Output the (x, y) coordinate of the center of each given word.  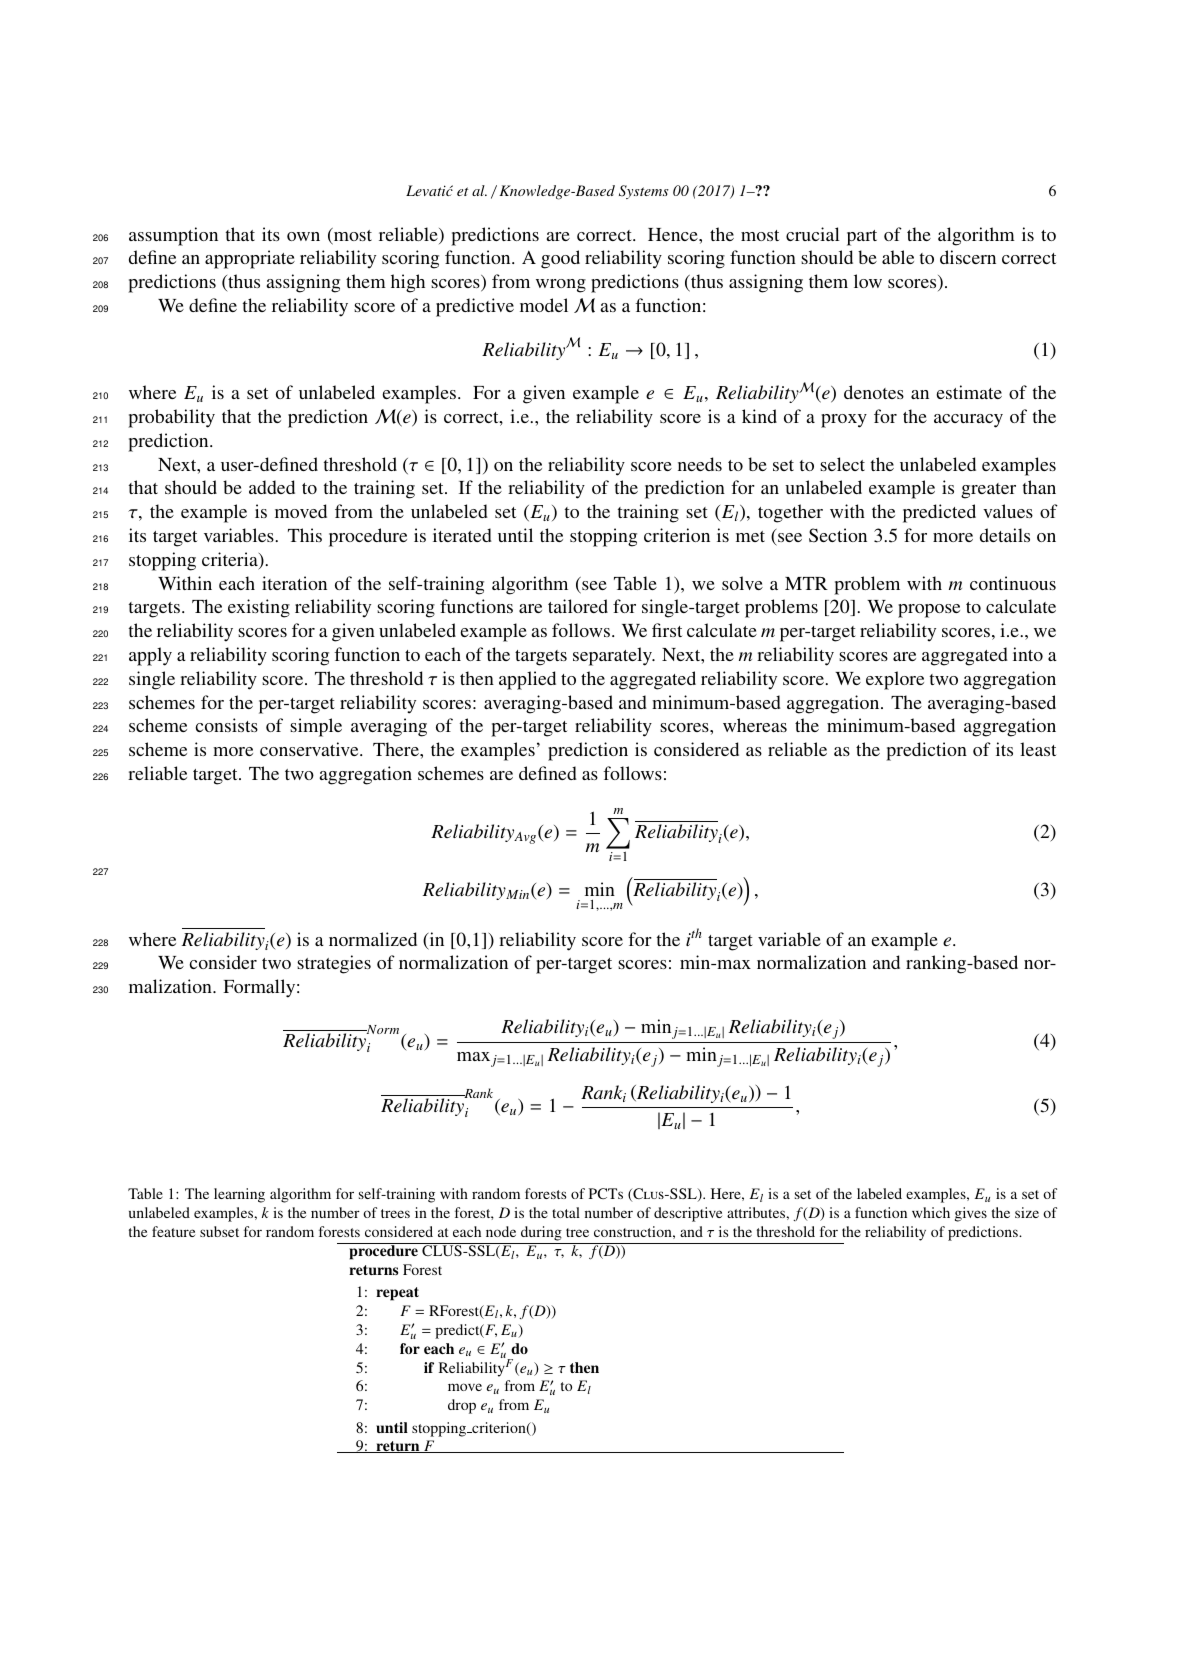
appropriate (250, 259)
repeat (397, 1294)
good (560, 259)
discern (968, 257)
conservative (310, 749)
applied (527, 680)
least (1038, 749)
